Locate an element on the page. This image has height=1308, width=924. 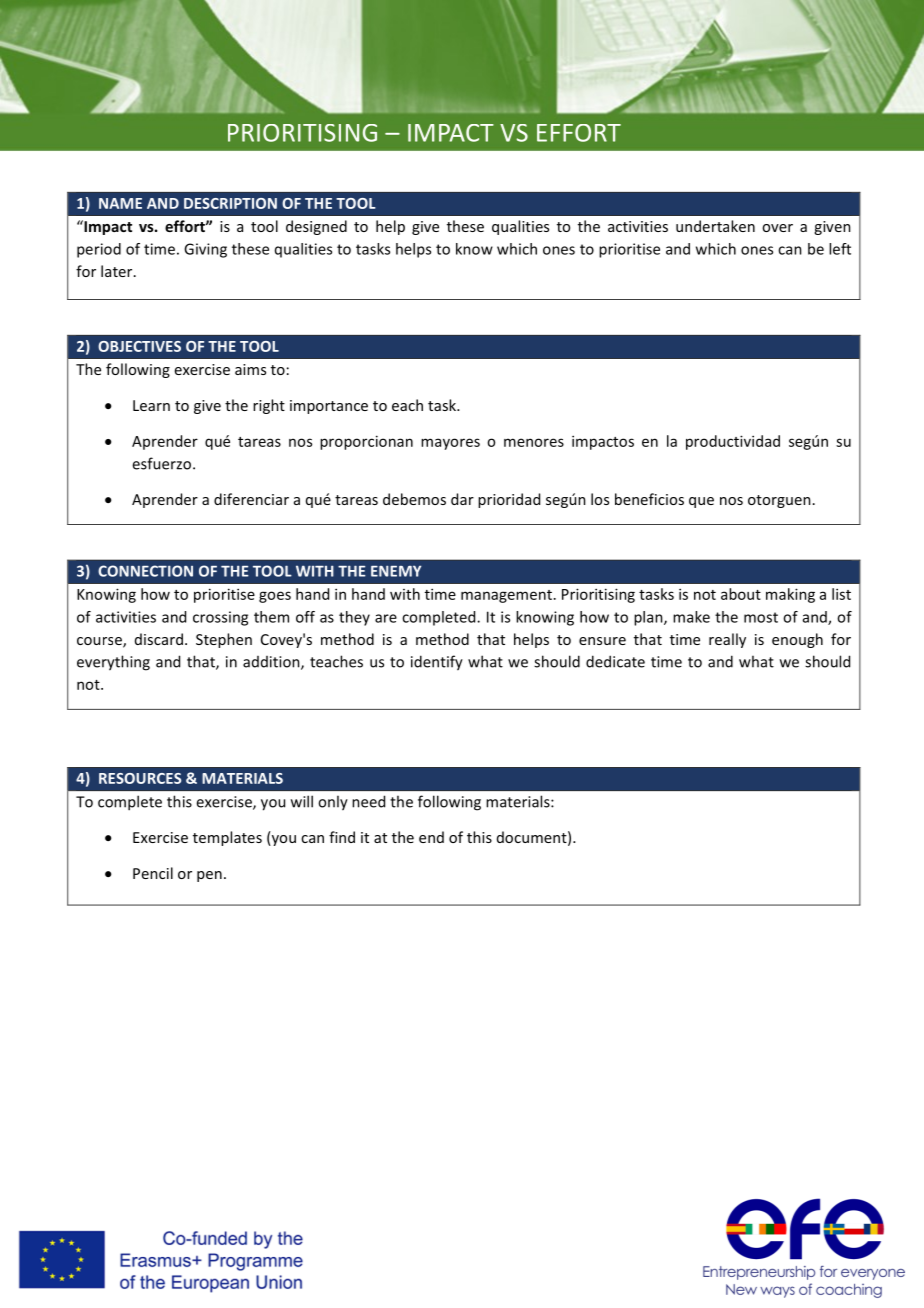
que is located at coordinates (701, 502).
